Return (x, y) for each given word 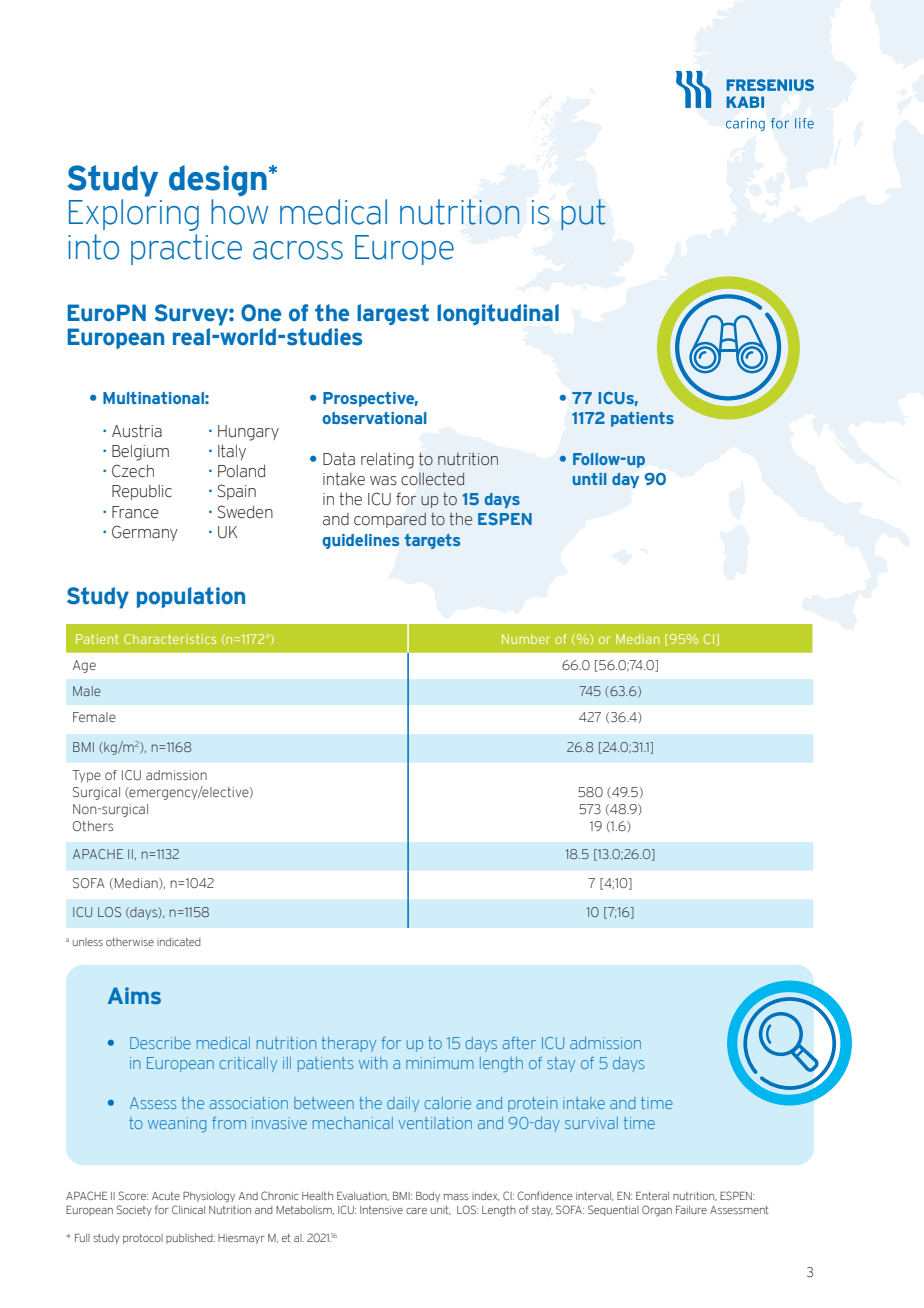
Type (86, 776)
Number (526, 639)
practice (186, 249)
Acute (166, 1196)
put (583, 214)
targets (432, 541)
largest (393, 314)
